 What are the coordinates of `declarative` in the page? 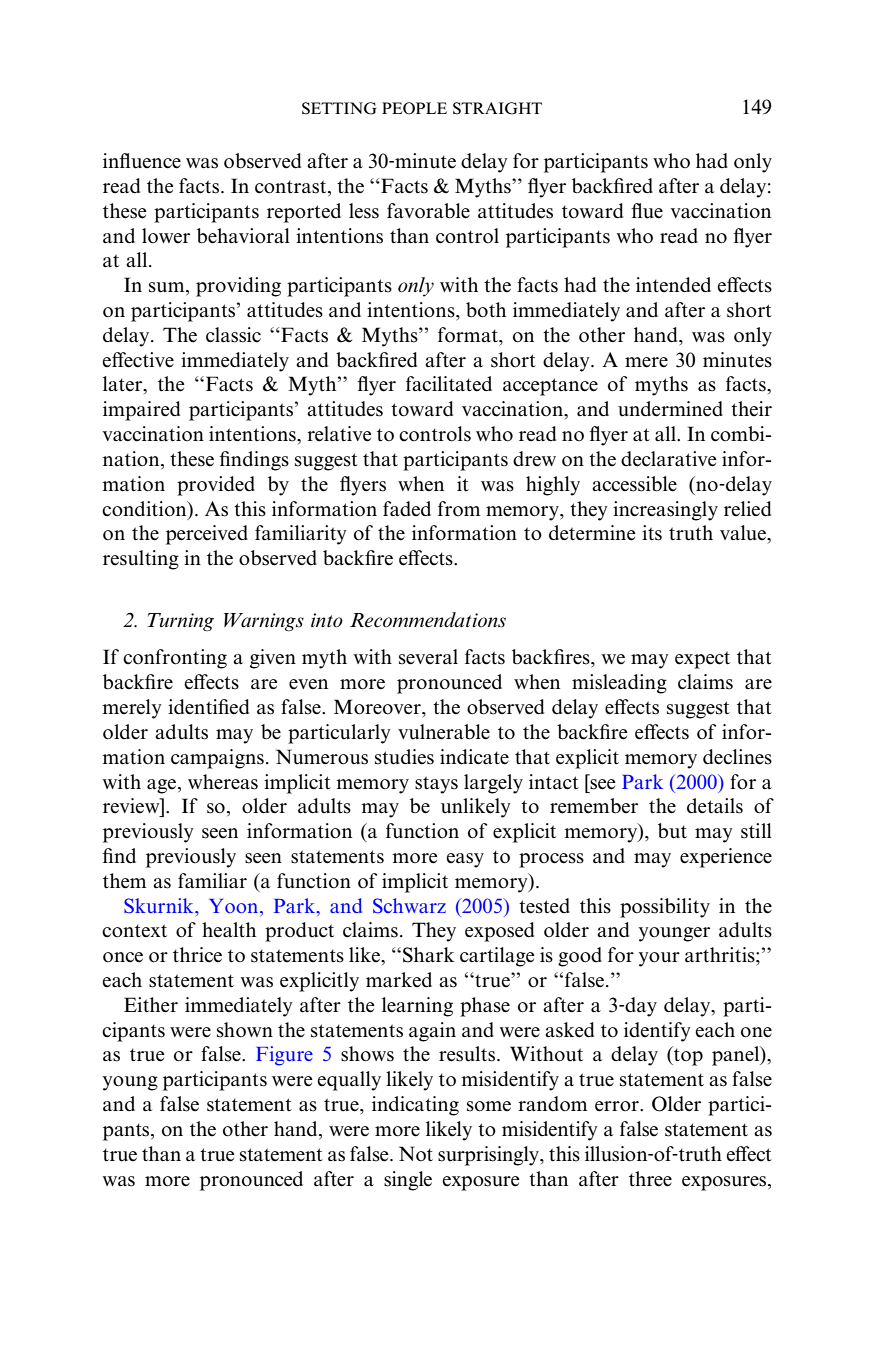 It's located at (669, 459).
